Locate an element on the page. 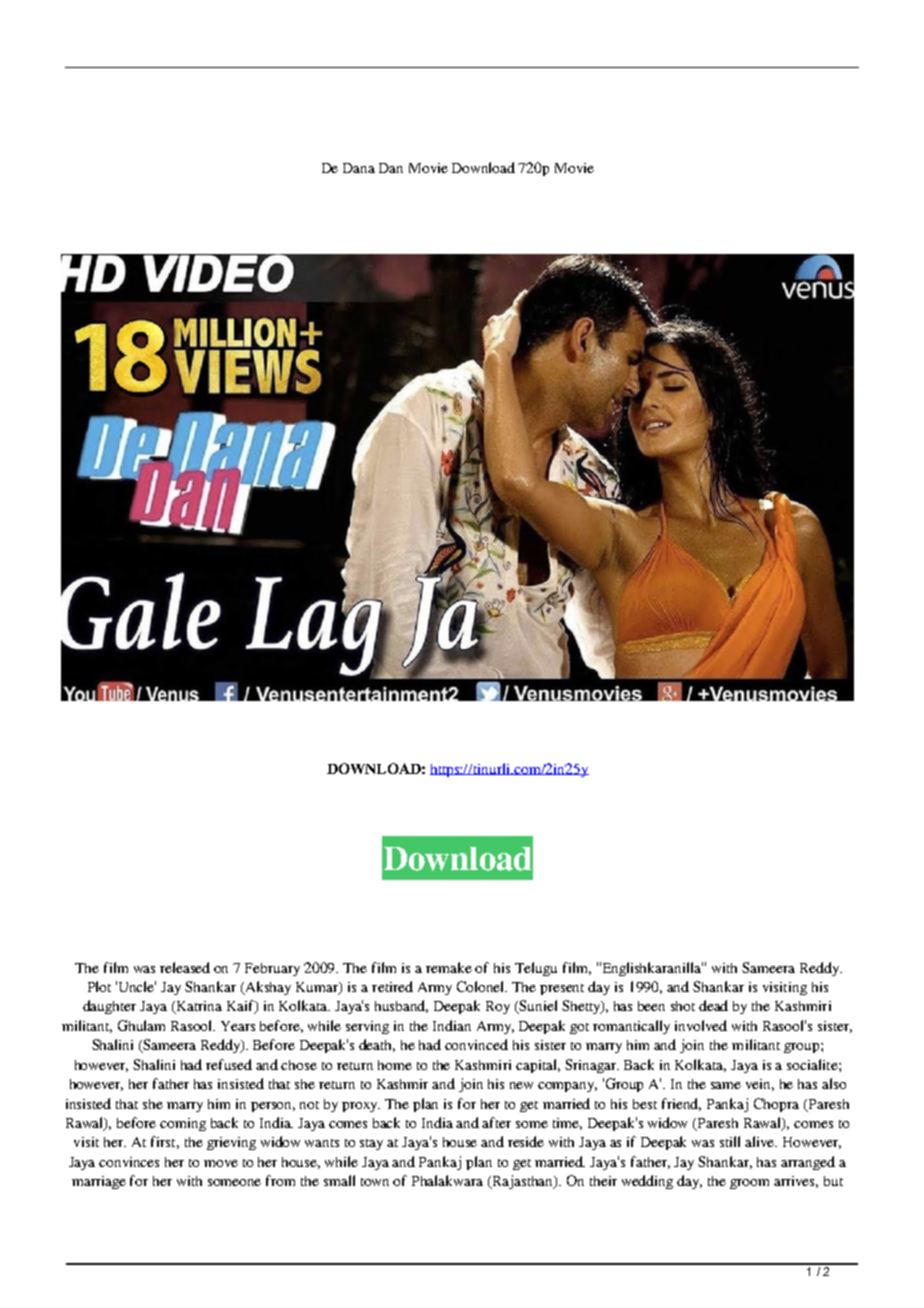 The height and width of the image is (1308, 924). shot is located at coordinates (683, 1006).
